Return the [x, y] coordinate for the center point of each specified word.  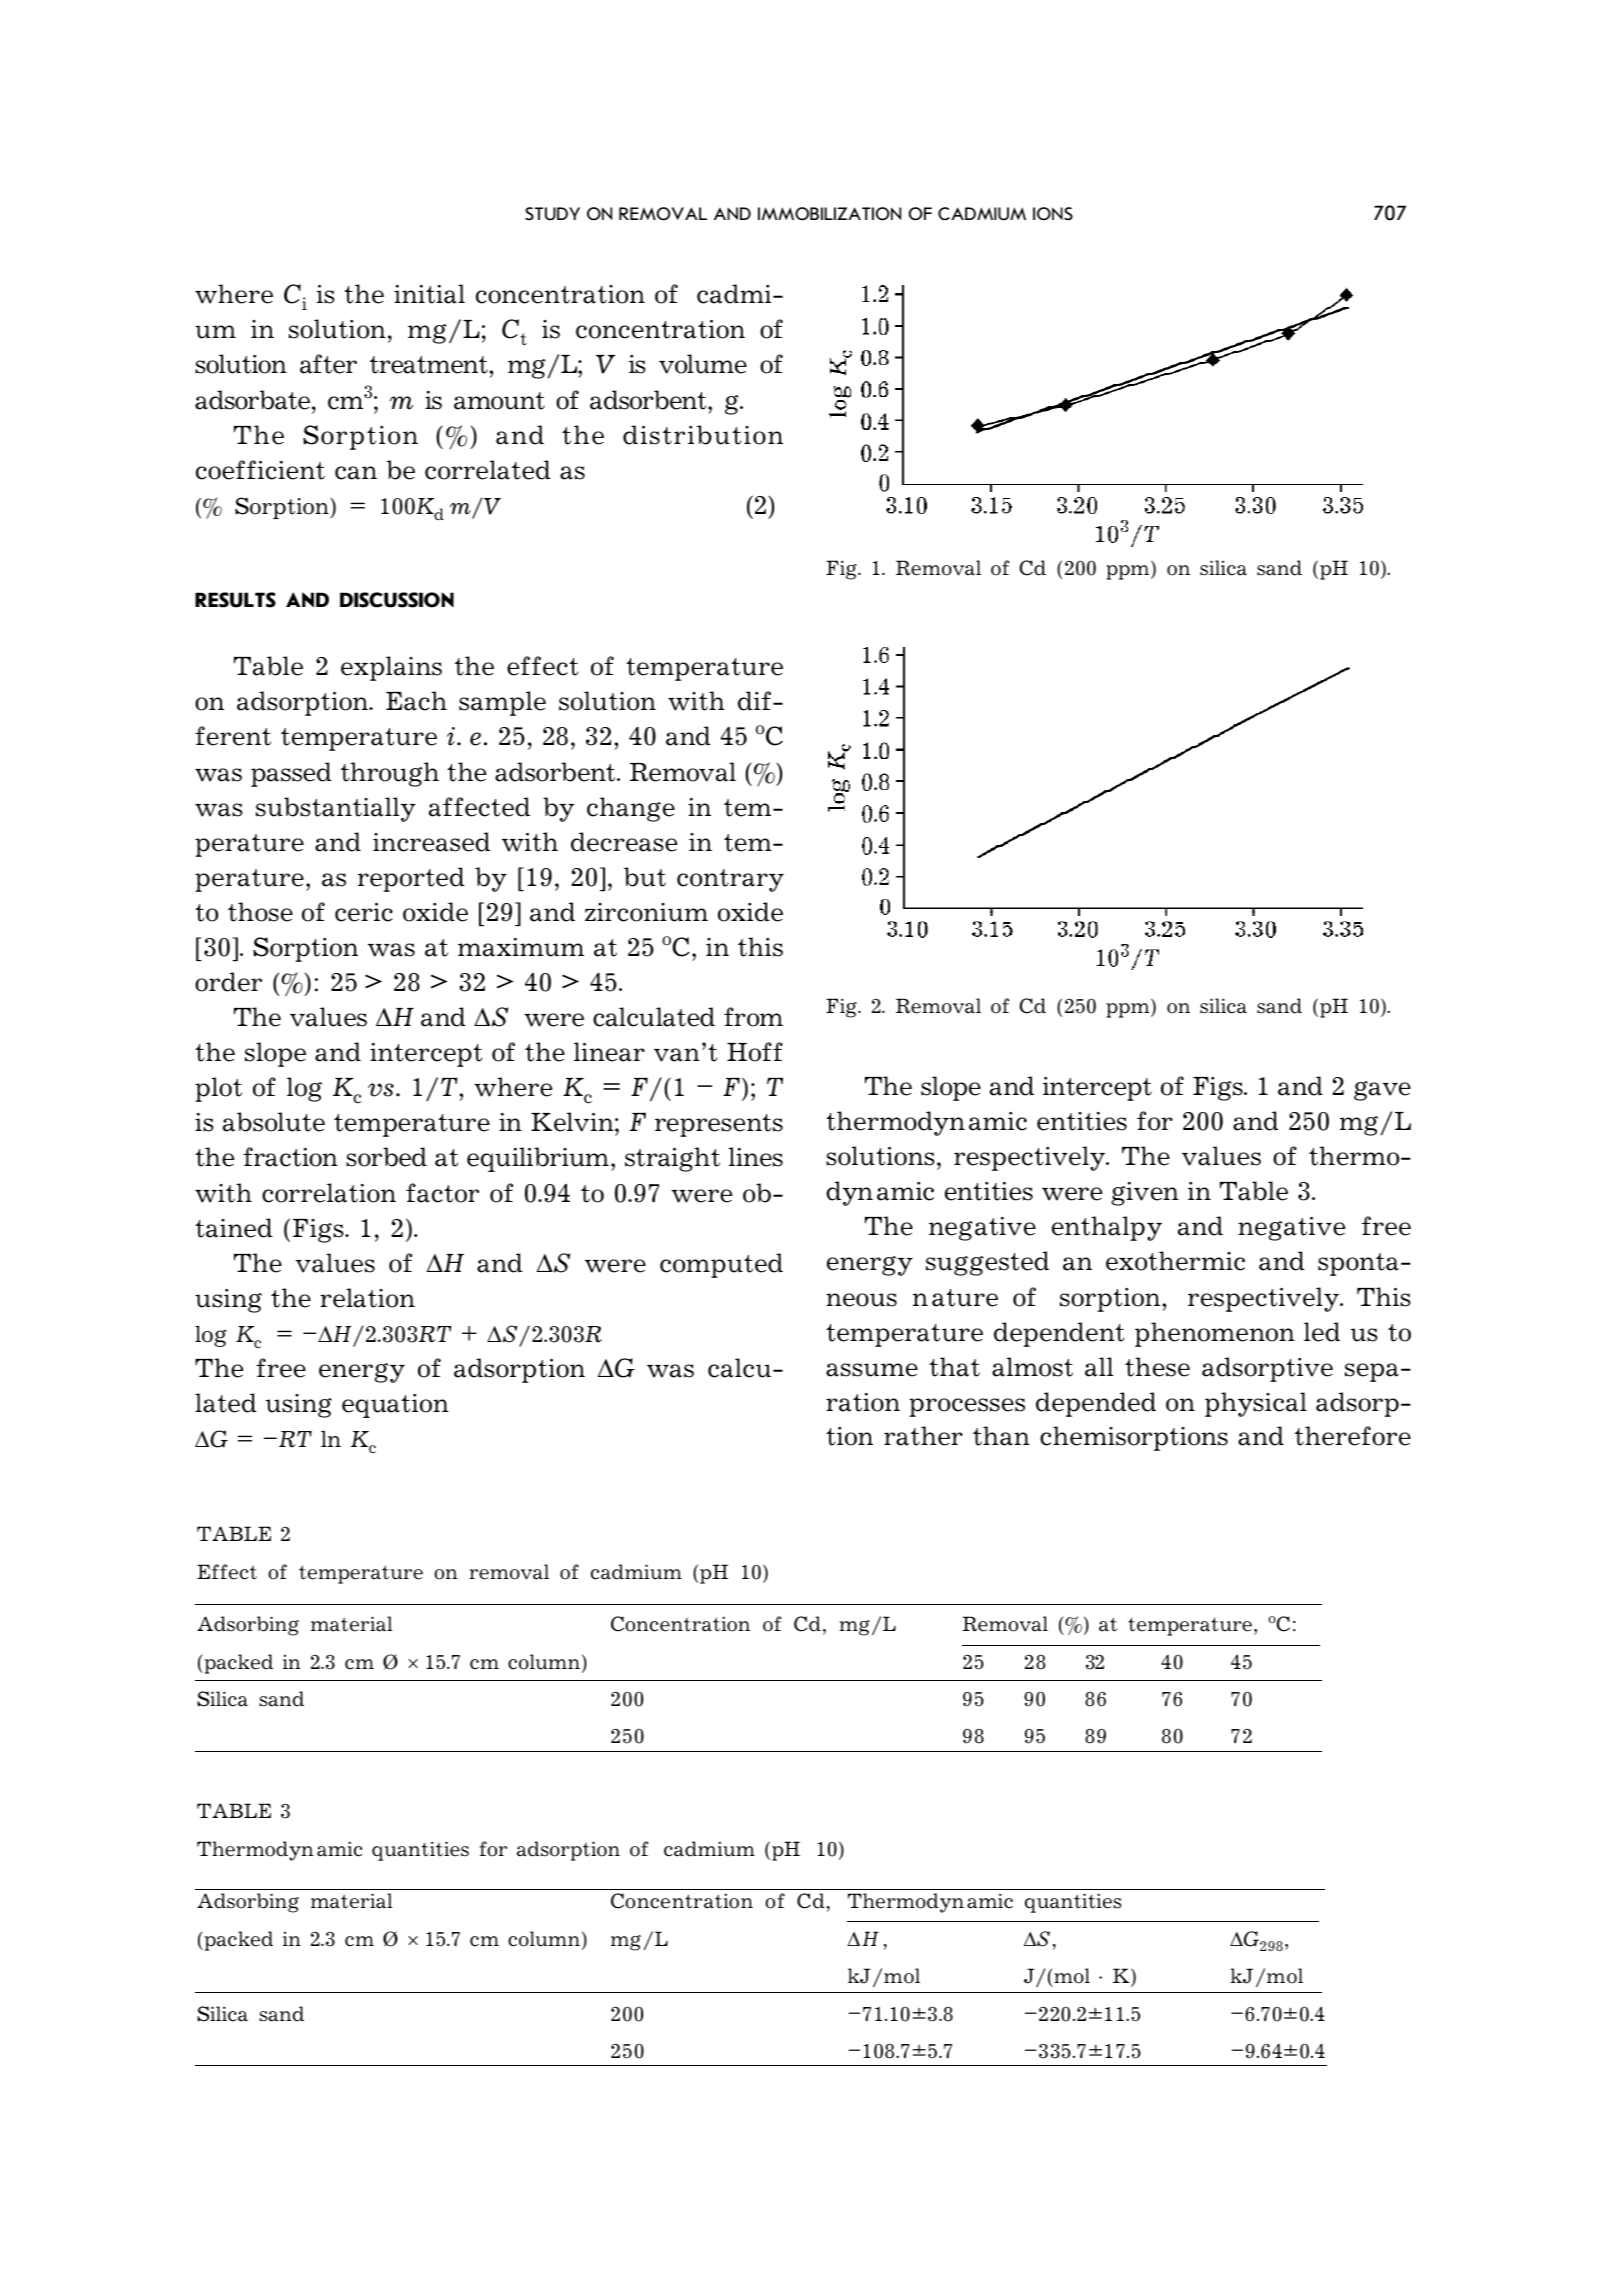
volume [703, 364]
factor [442, 1193]
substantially [336, 809]
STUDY [552, 214]
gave [1382, 1091]
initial [429, 294]
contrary [730, 880]
